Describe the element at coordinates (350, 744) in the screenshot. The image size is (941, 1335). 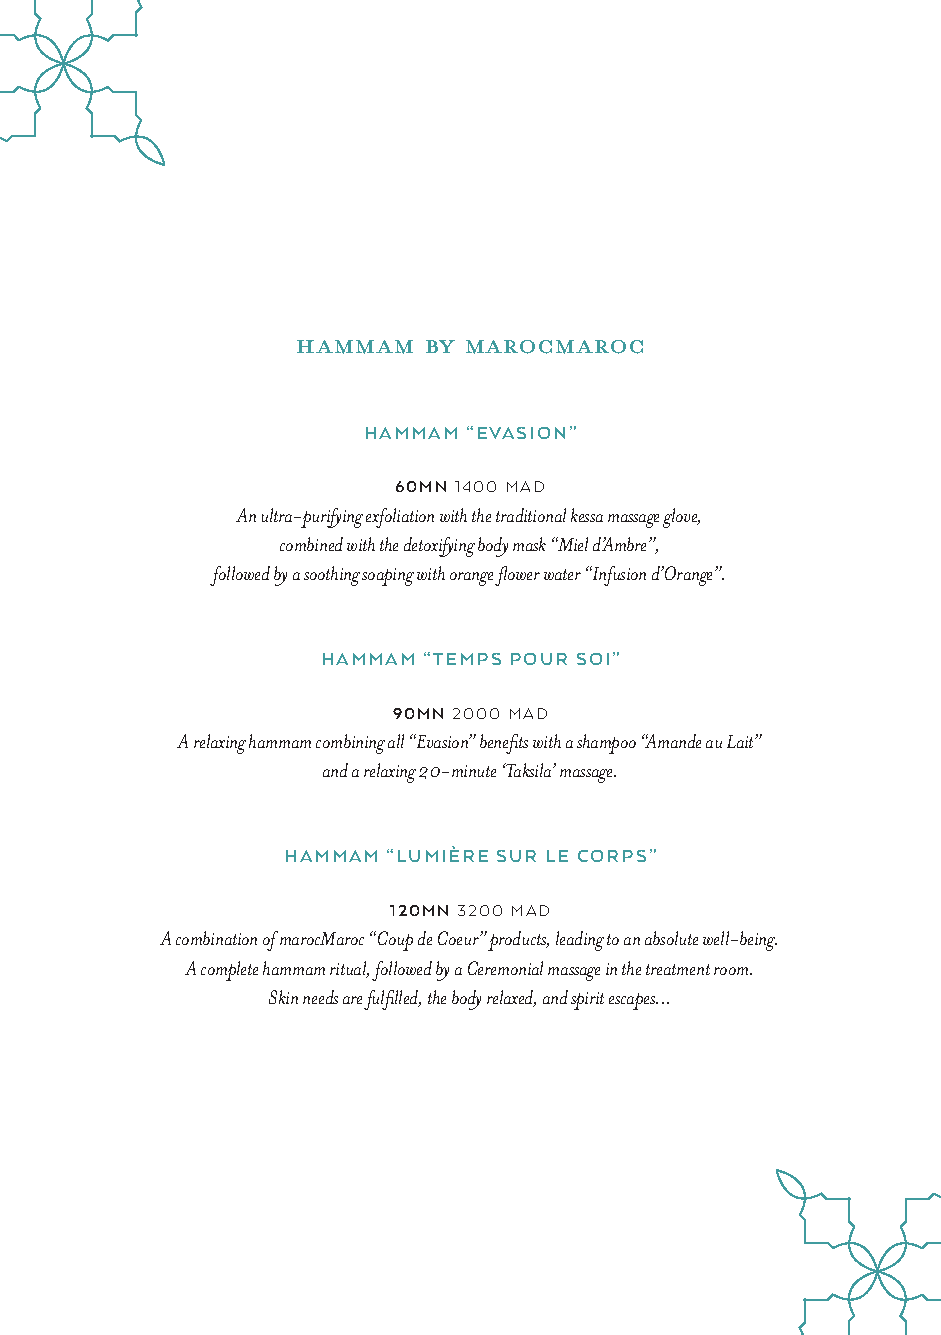
I see `combining` at that location.
